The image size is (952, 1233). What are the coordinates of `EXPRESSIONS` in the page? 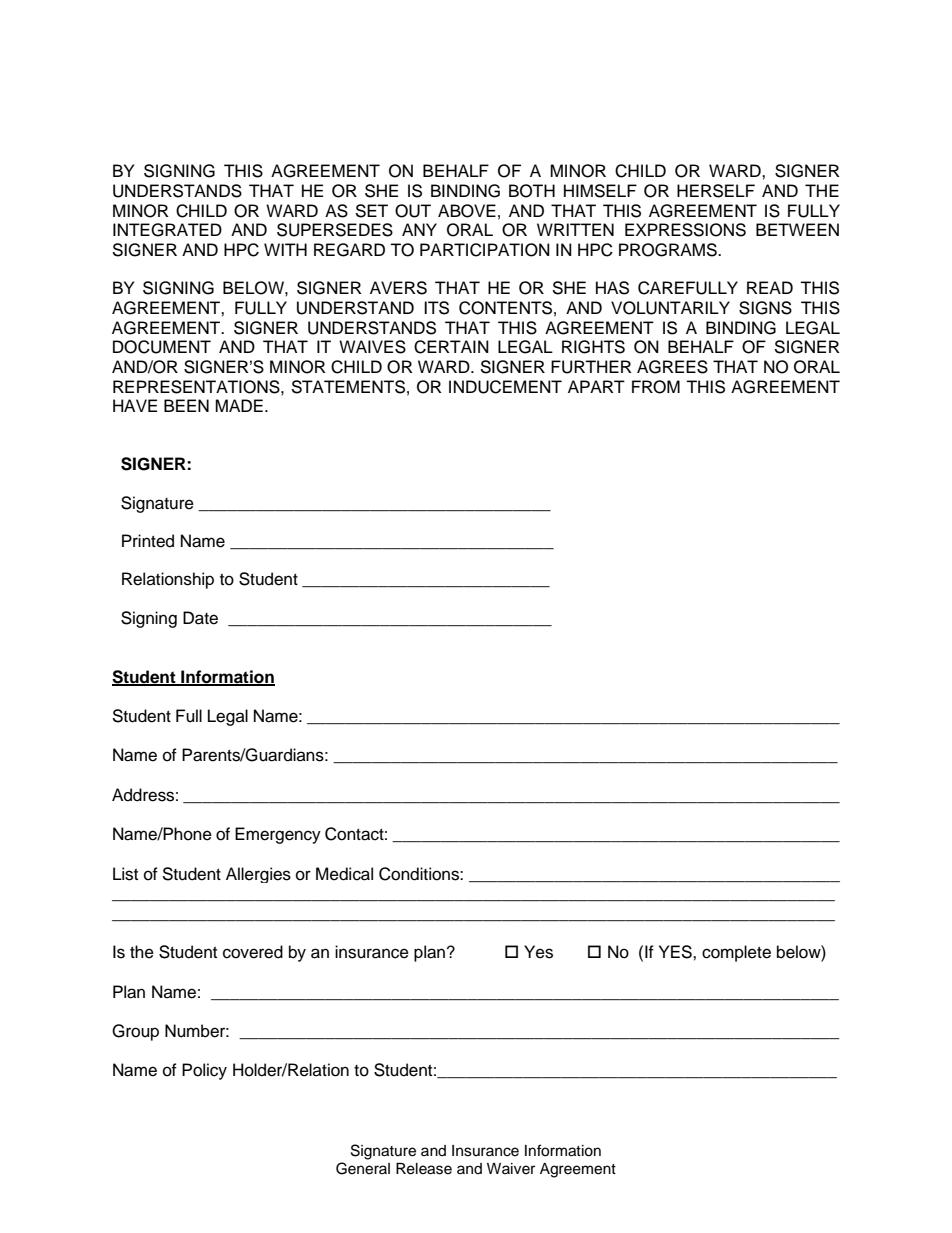 It's located at (685, 230).
